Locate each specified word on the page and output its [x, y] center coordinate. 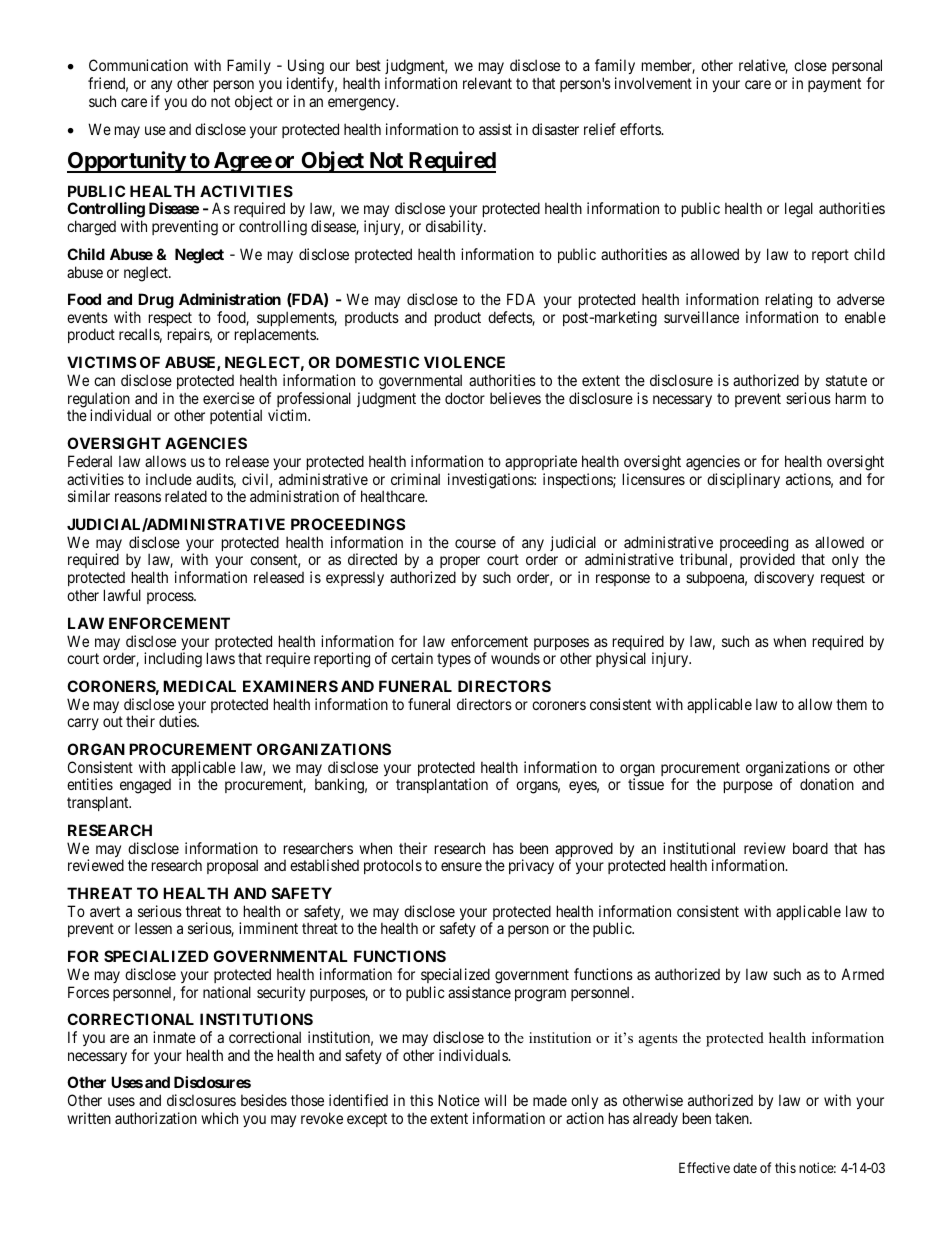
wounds [515, 658]
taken [733, 1118]
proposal [232, 866]
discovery [784, 578]
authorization [156, 1118]
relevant [487, 83]
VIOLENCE [464, 362]
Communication [138, 65]
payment [834, 85]
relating [789, 301]
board [810, 848]
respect [169, 320]
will [495, 1100]
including [173, 660]
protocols [393, 866]
